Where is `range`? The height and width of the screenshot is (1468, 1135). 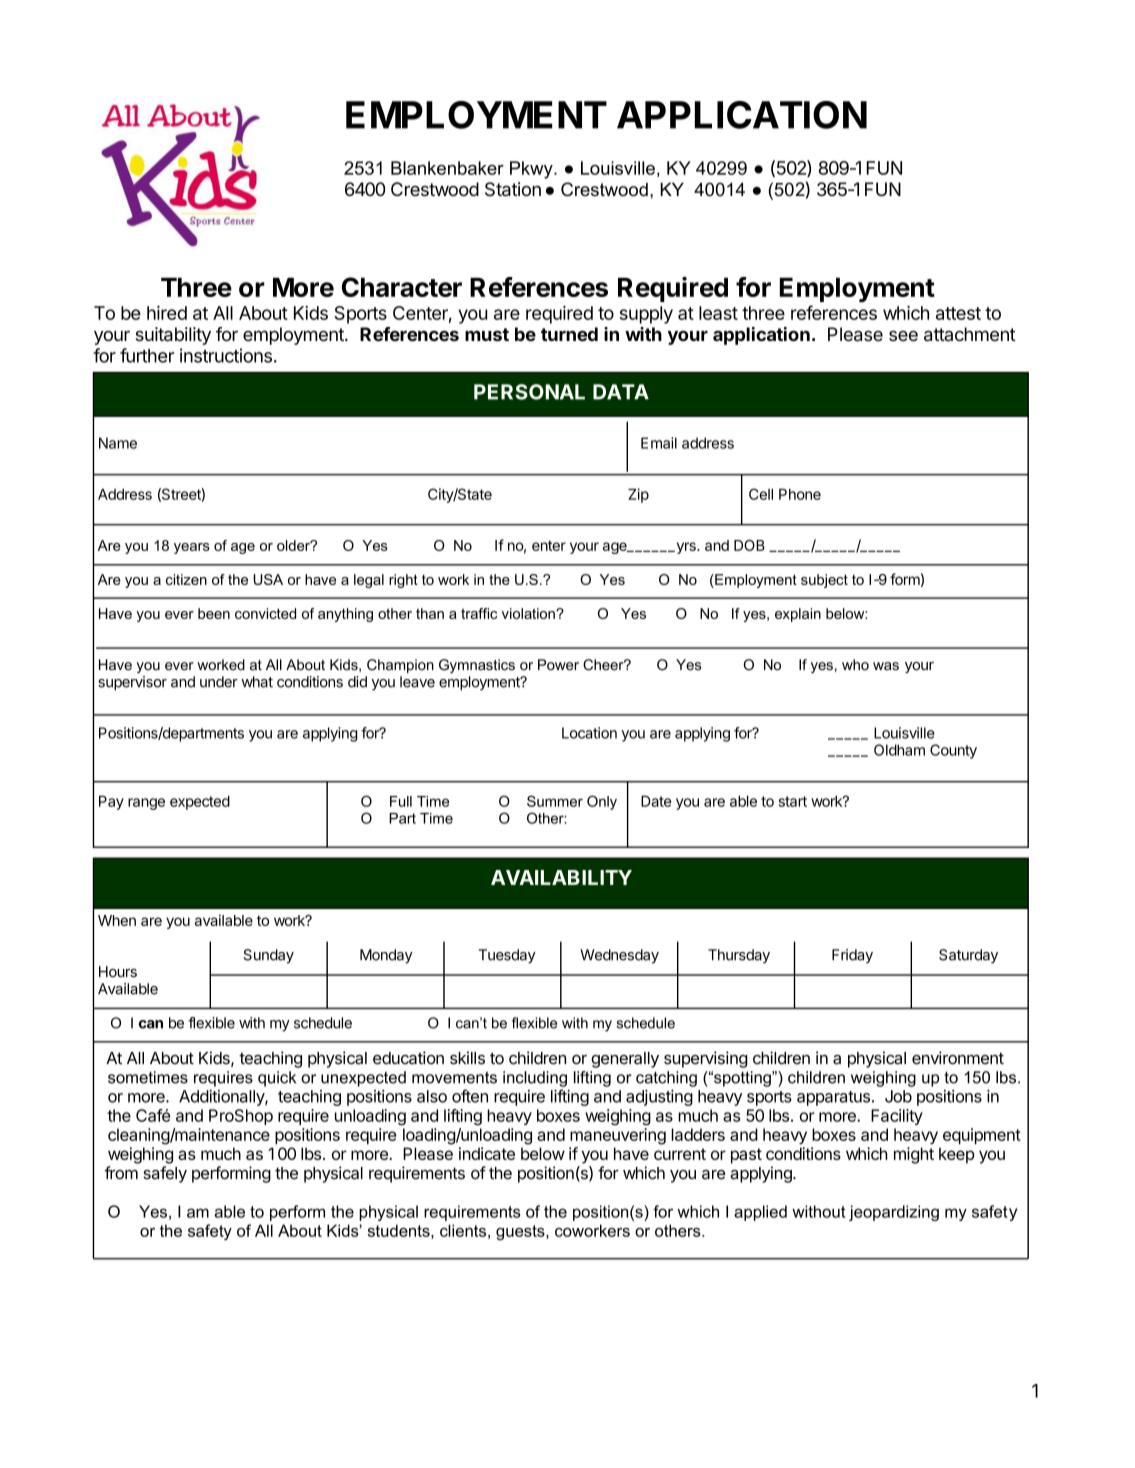 range is located at coordinates (146, 804).
